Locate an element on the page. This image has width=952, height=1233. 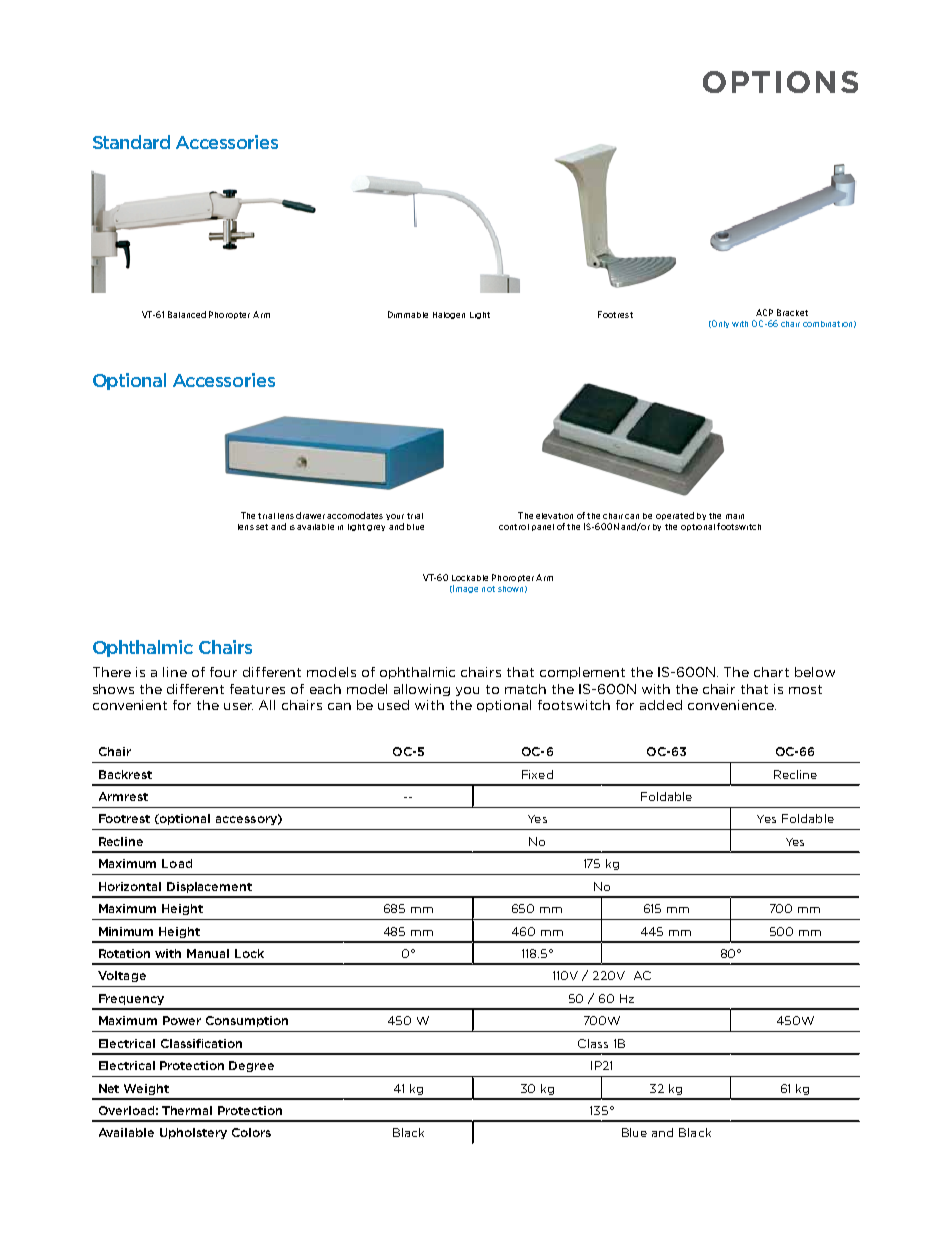
Colors is located at coordinates (251, 1132).
